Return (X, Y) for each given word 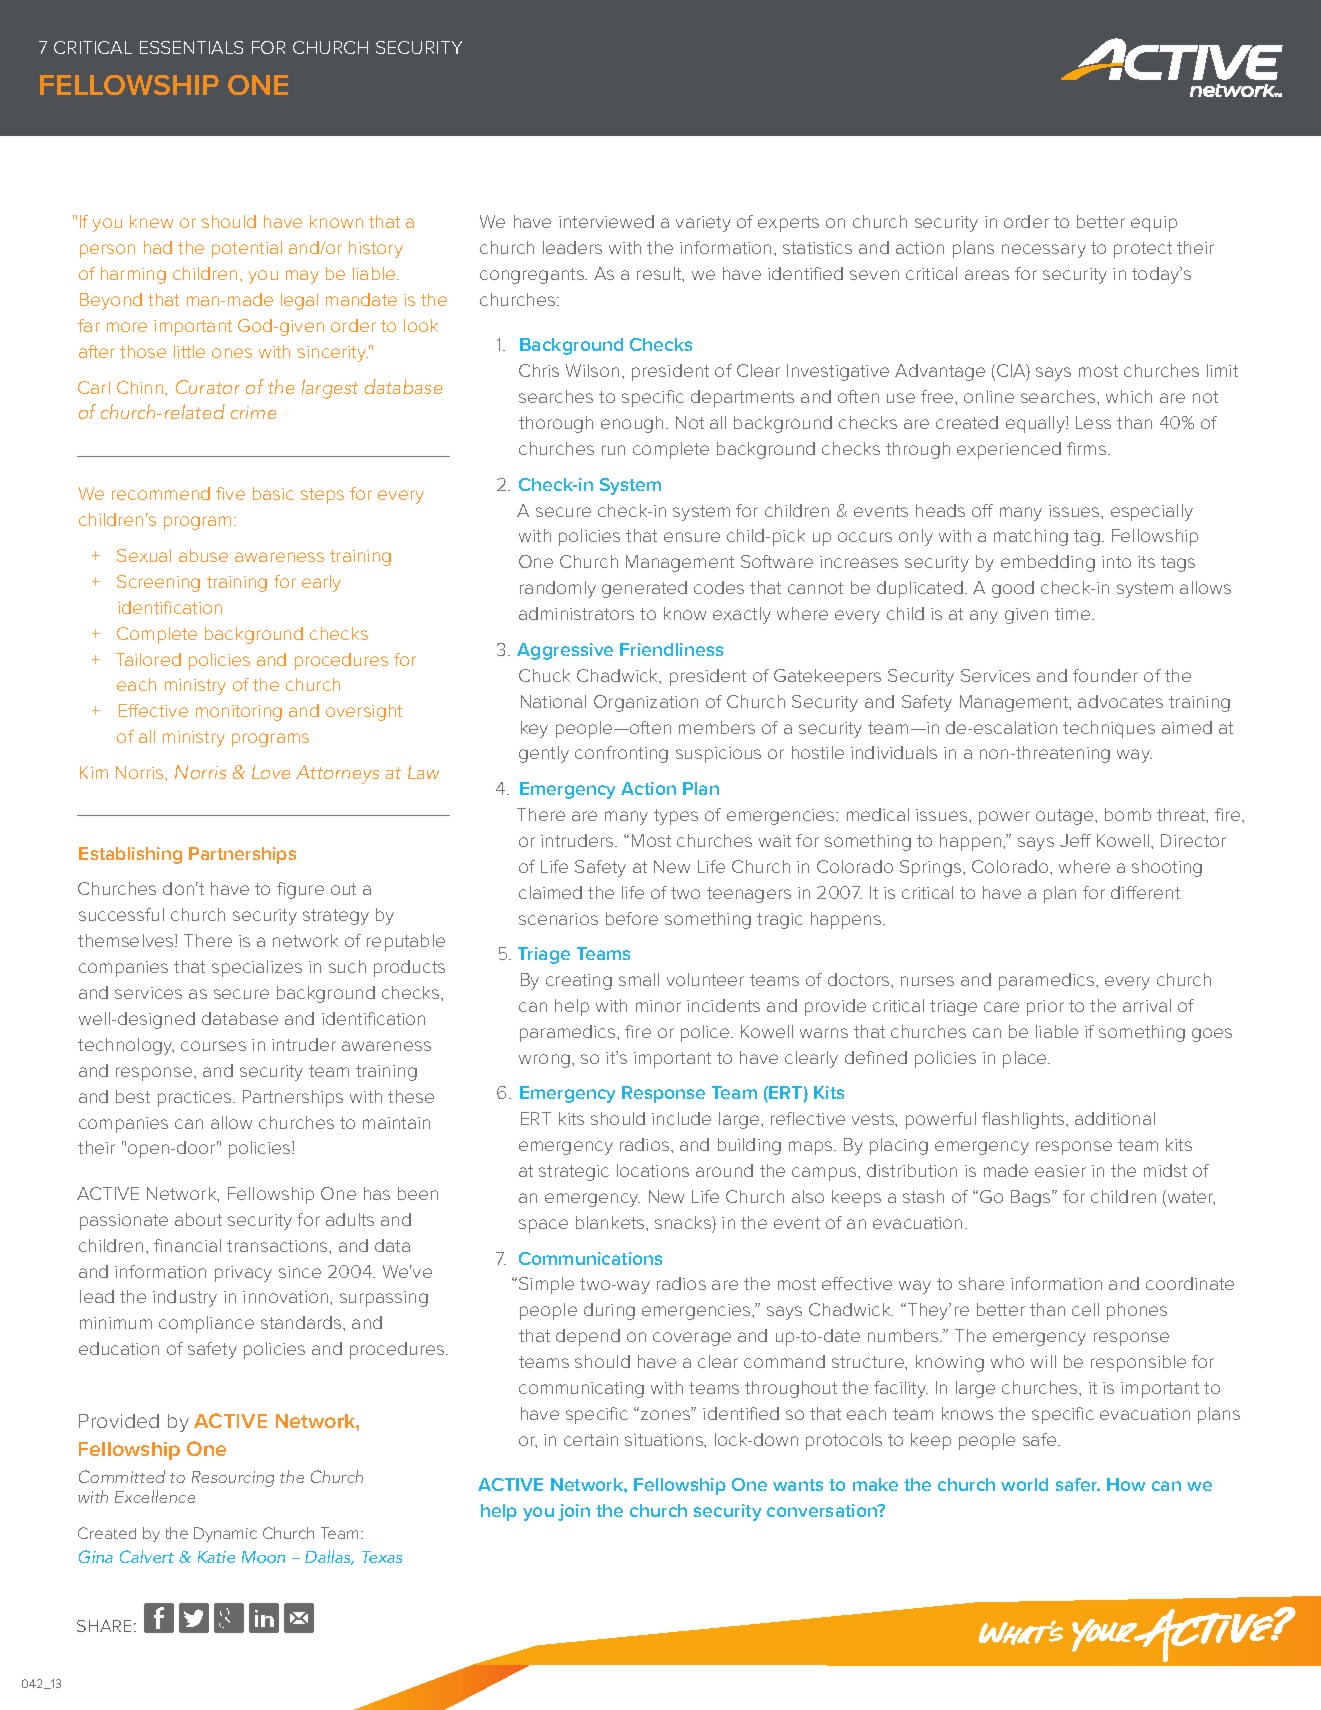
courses (213, 1046)
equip (1154, 224)
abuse (203, 555)
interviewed (606, 221)
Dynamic (225, 1534)
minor (658, 1006)
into (1116, 562)
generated (644, 589)
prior (1045, 1008)
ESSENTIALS (191, 47)
